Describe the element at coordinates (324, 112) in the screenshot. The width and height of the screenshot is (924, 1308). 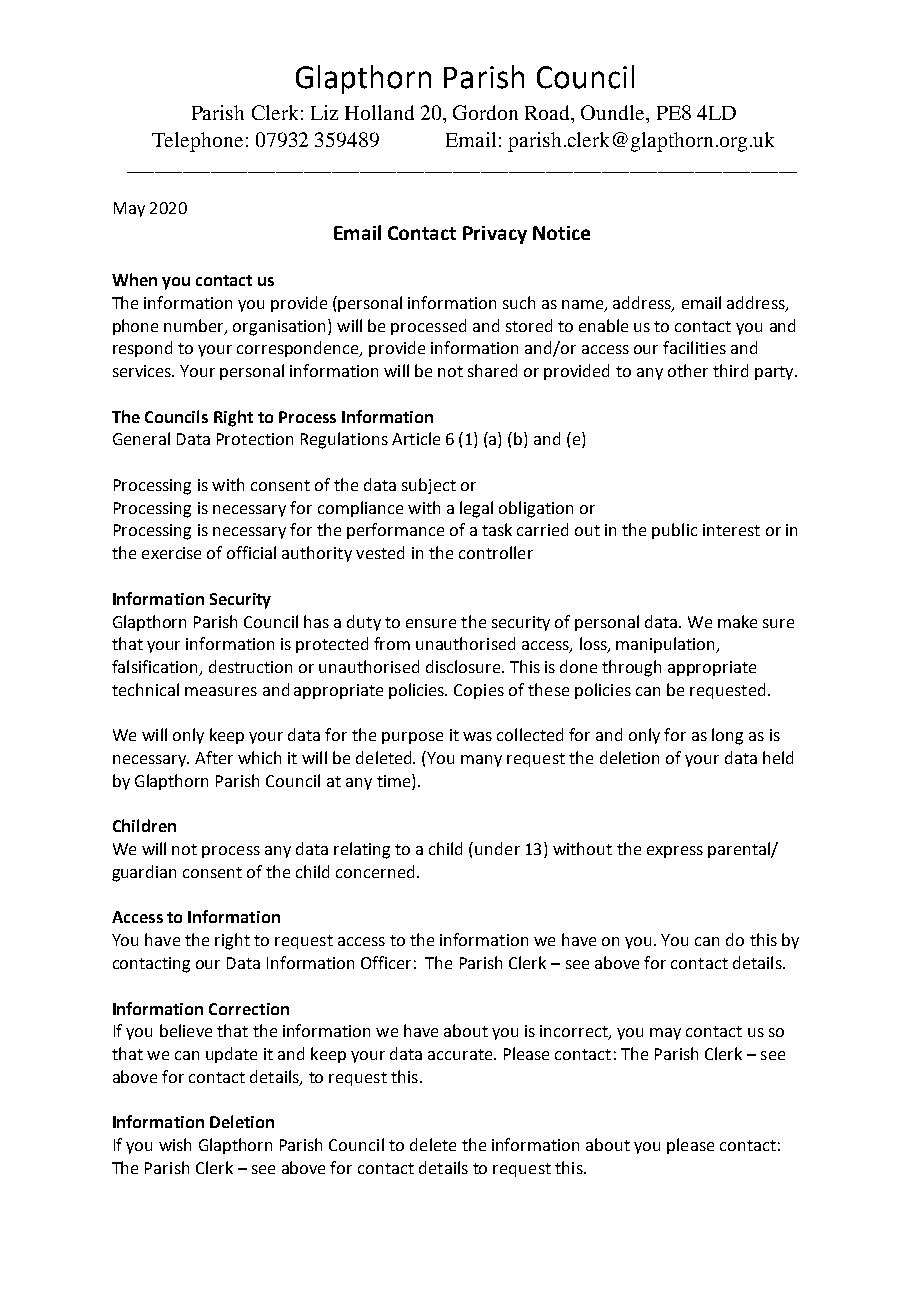
I see `Liz` at that location.
